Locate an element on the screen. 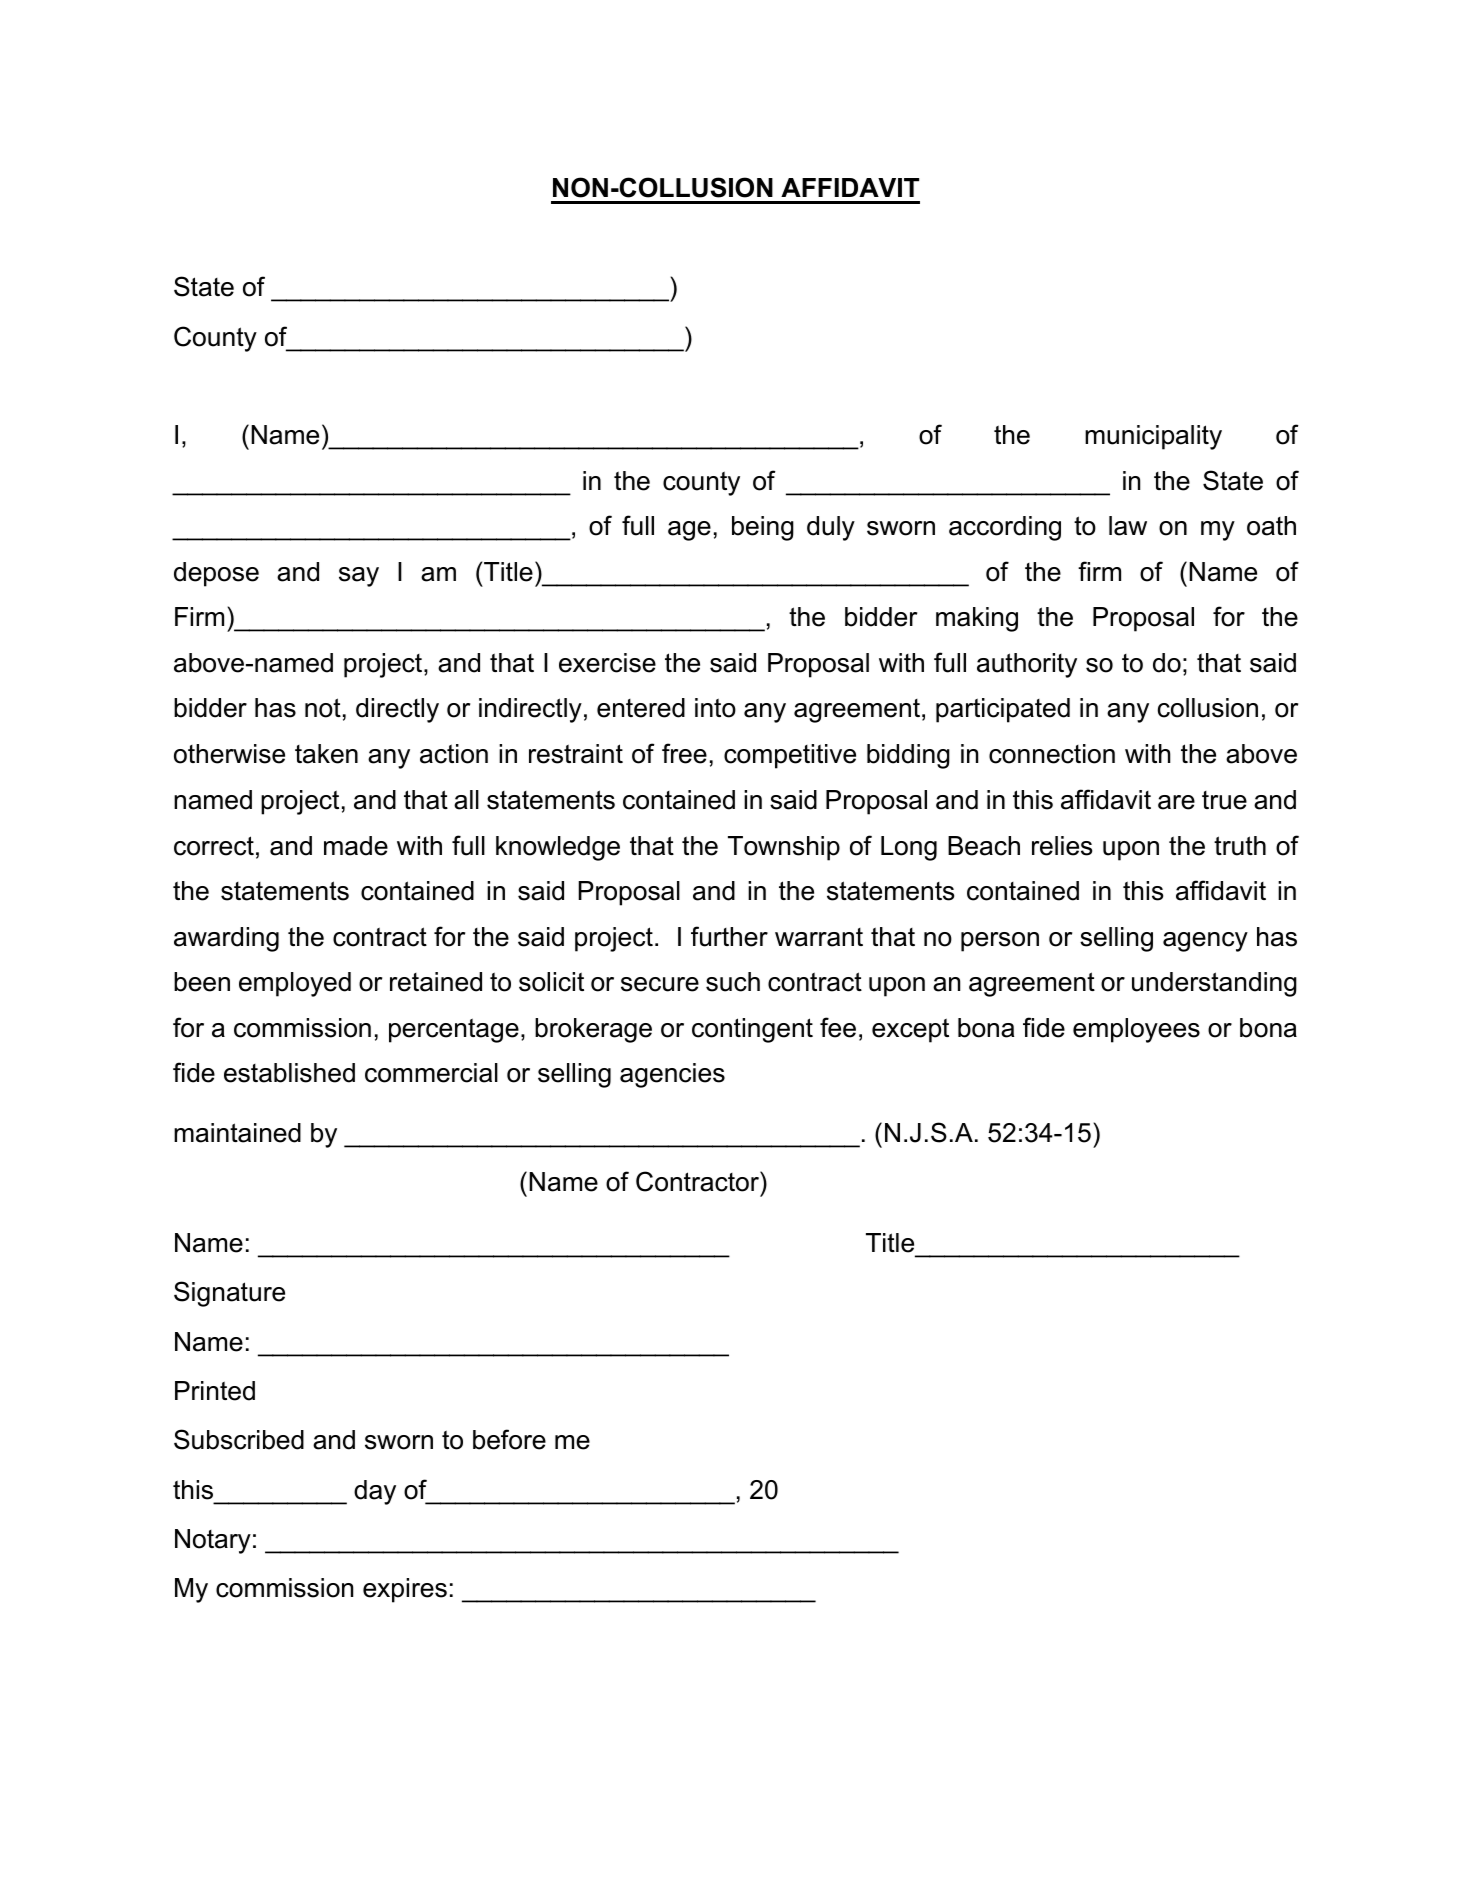  say is located at coordinates (359, 577).
